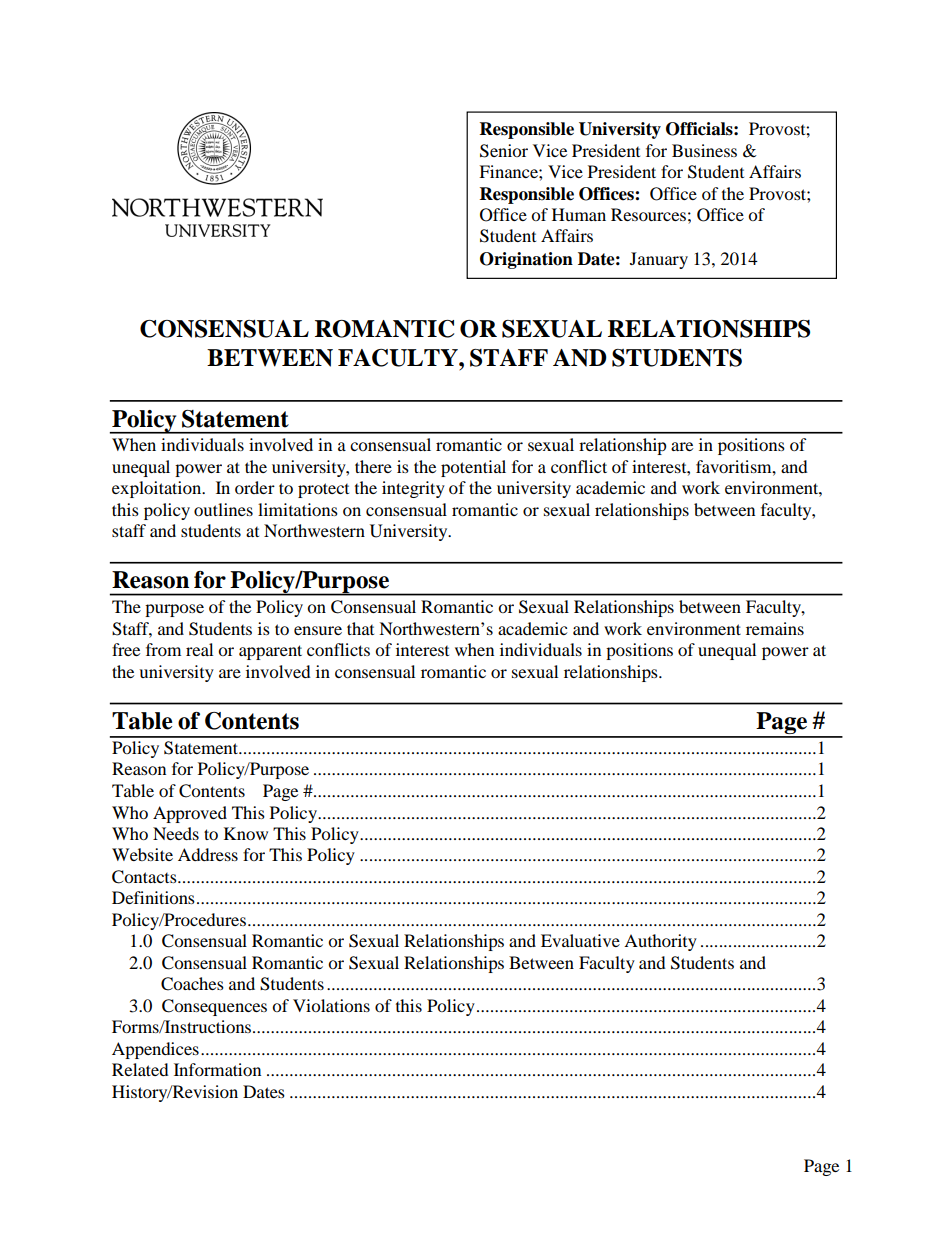 This screenshot has width=952, height=1233. What do you see at coordinates (775, 628) in the screenshot?
I see `remains` at bounding box center [775, 628].
